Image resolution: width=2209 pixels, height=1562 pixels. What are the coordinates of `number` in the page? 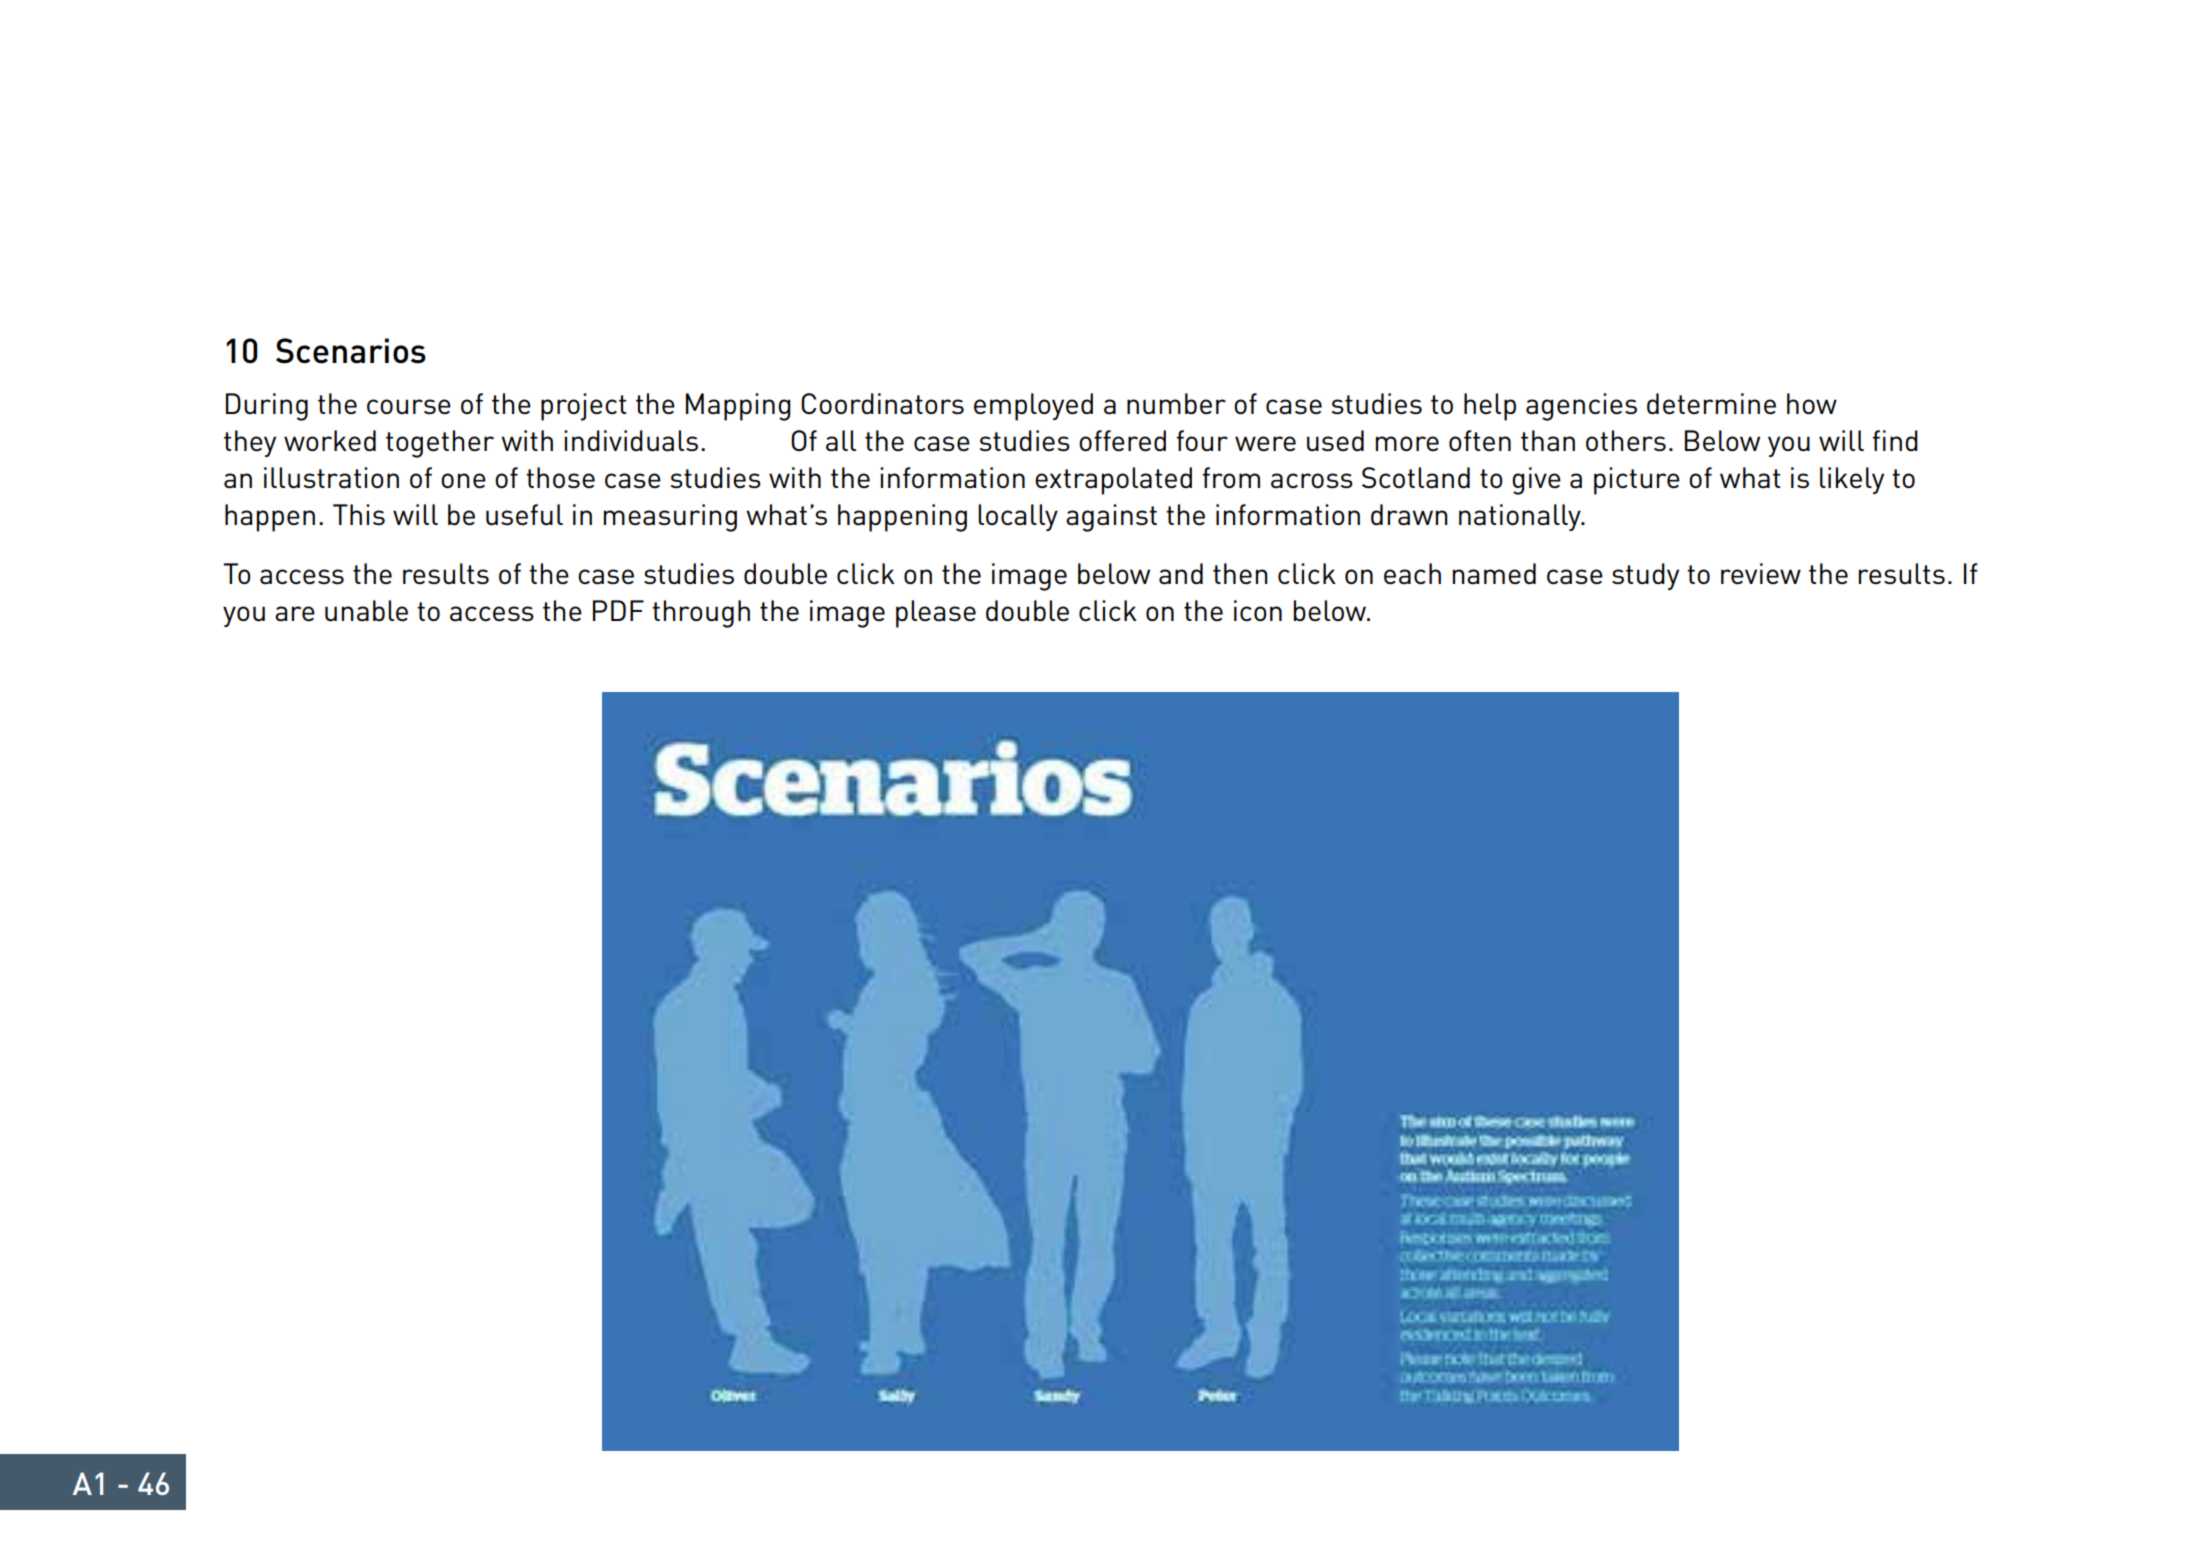 It's located at (1176, 403).
